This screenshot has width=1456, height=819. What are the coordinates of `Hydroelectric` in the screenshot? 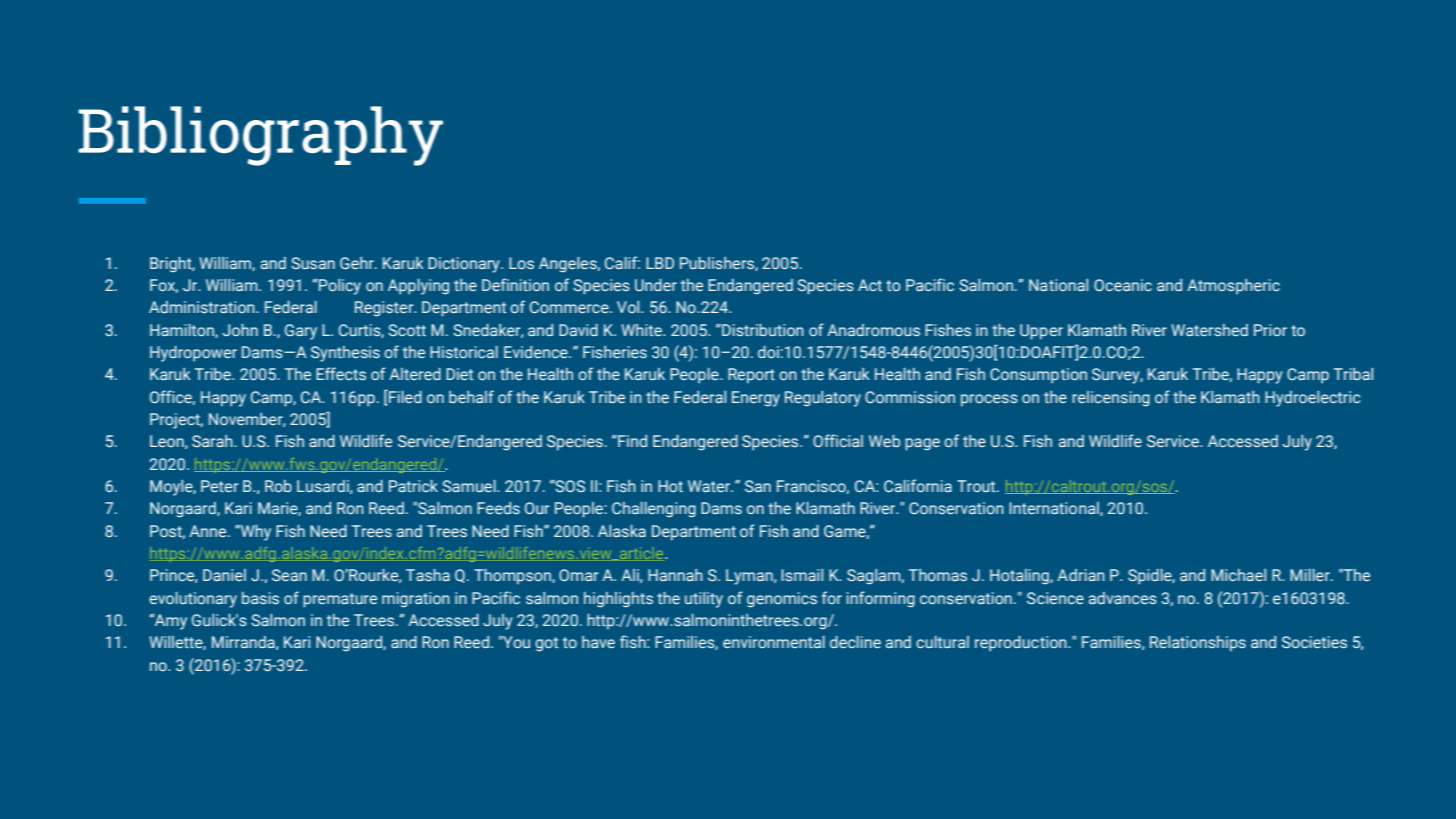 It's located at (1312, 399).
